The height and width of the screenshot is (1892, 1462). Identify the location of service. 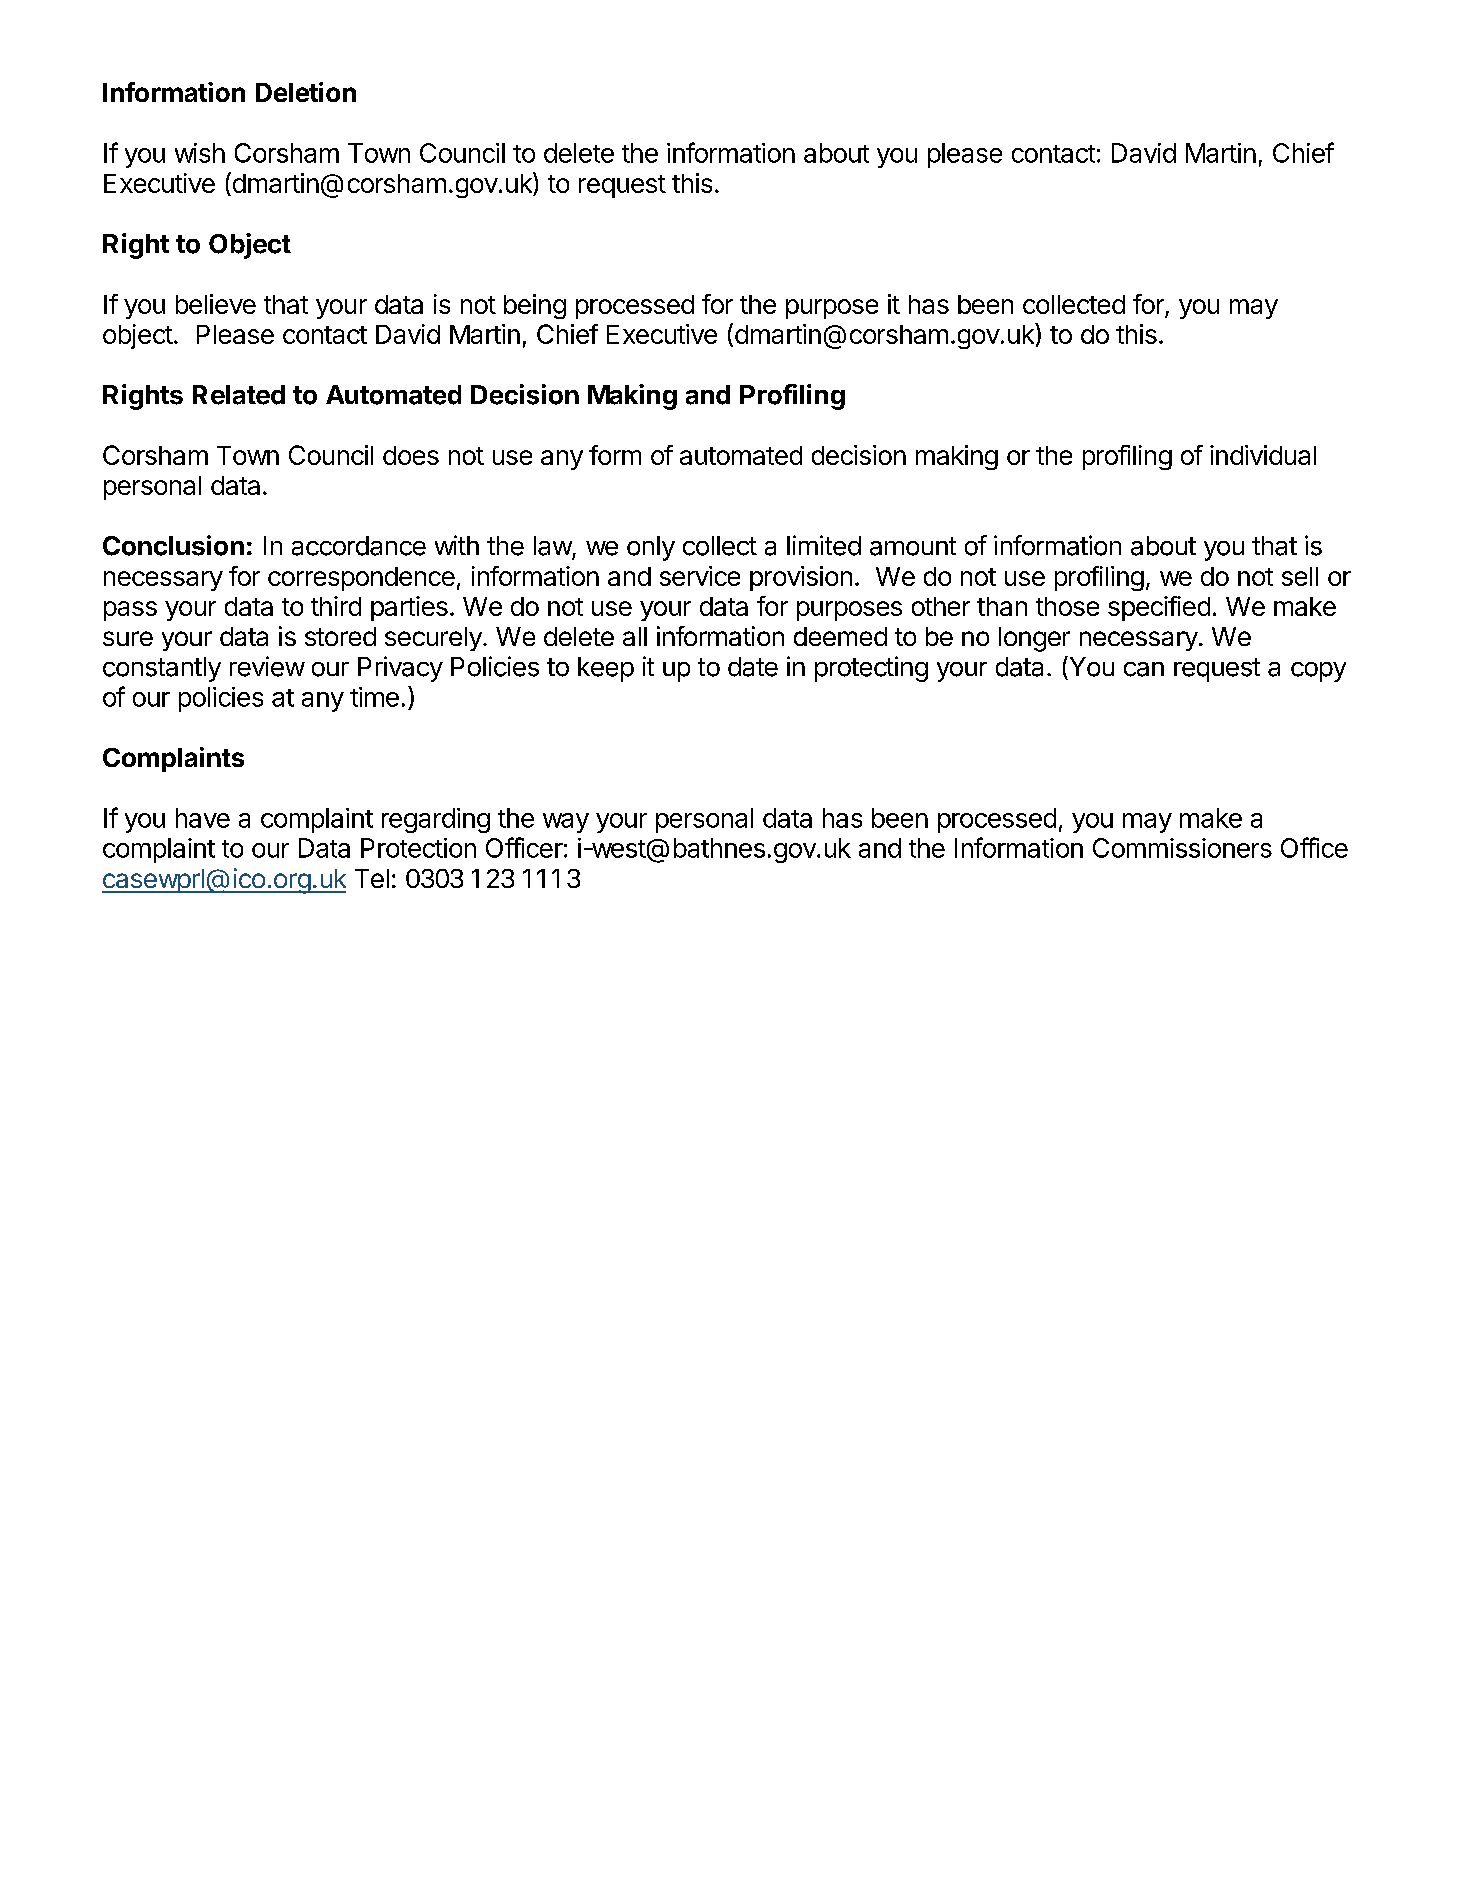
(700, 576).
